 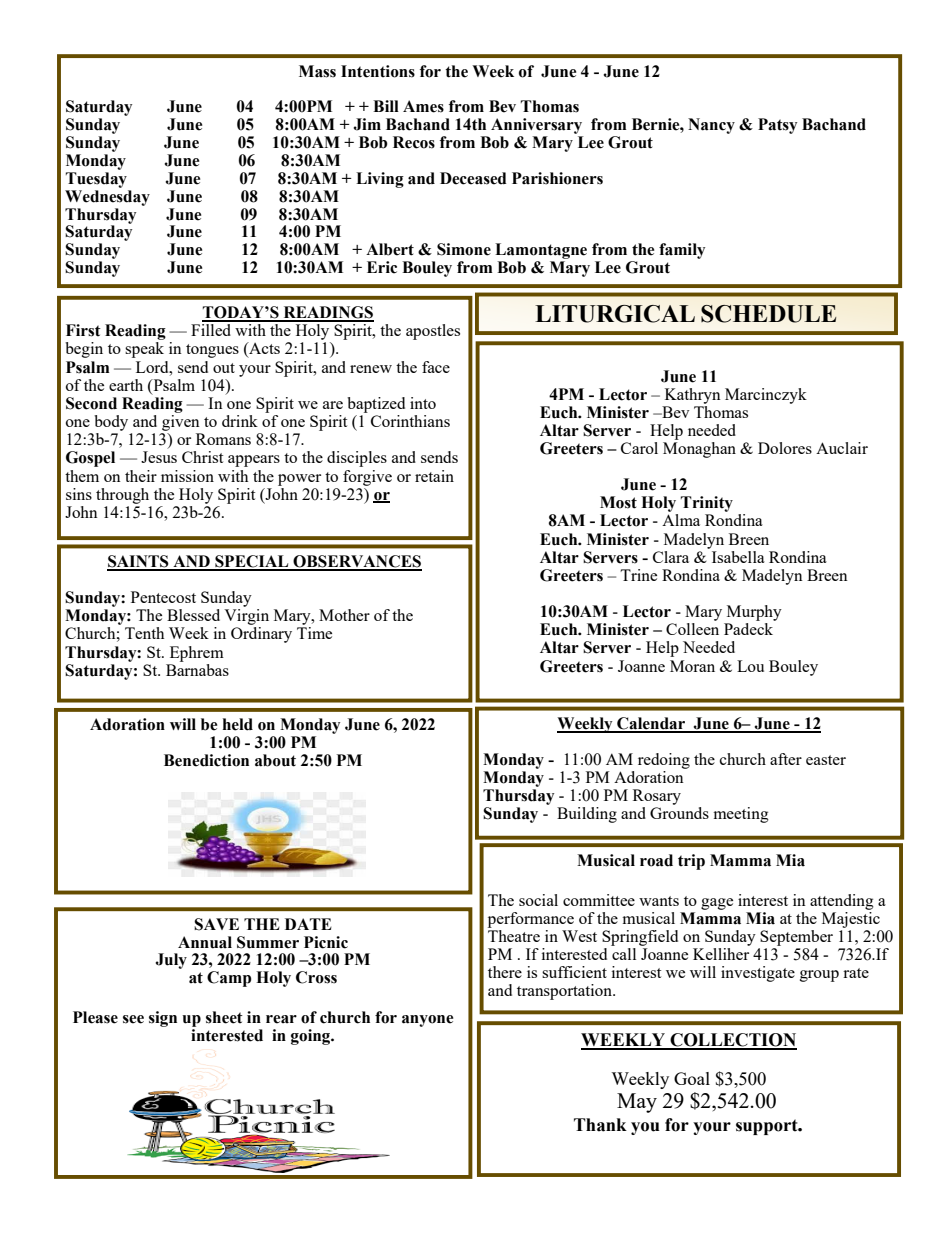 What do you see at coordinates (436, 367) in the document?
I see `face` at bounding box center [436, 367].
